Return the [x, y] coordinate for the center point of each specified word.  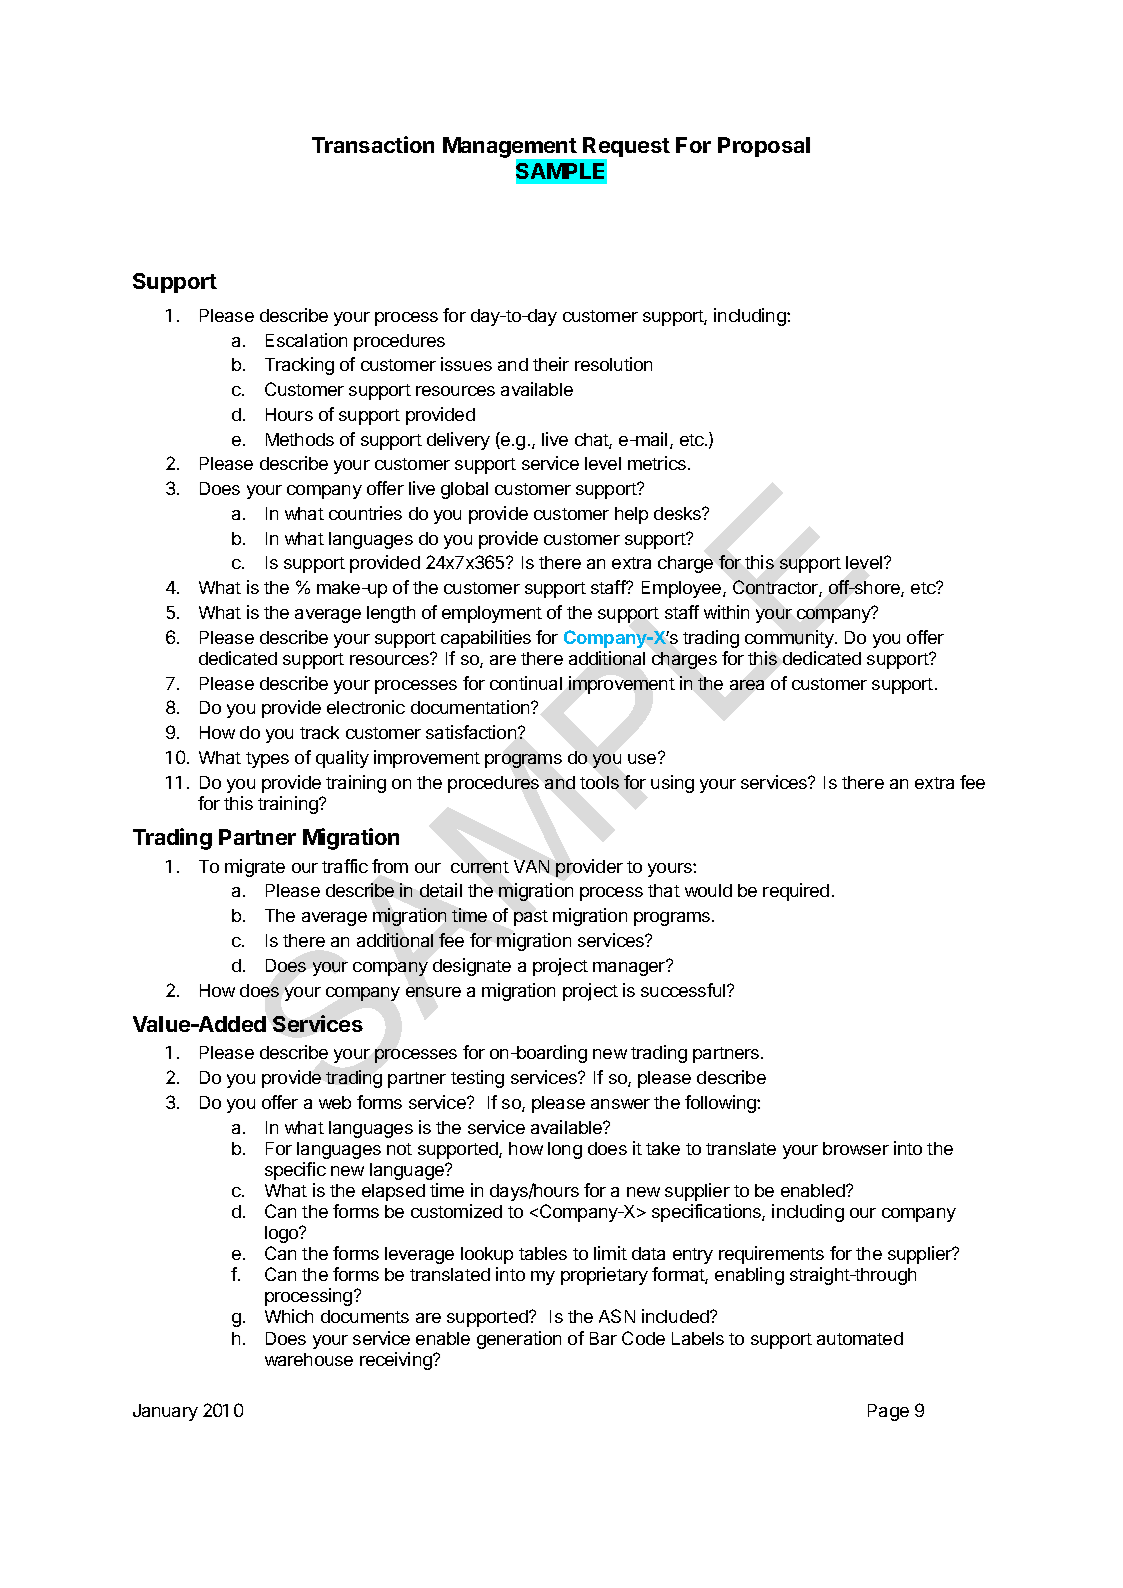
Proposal [764, 147]
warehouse [309, 1359]
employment [492, 614]
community [790, 639]
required [796, 892]
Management [511, 149]
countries [365, 513]
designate [472, 967]
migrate [255, 868]
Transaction [373, 144]
